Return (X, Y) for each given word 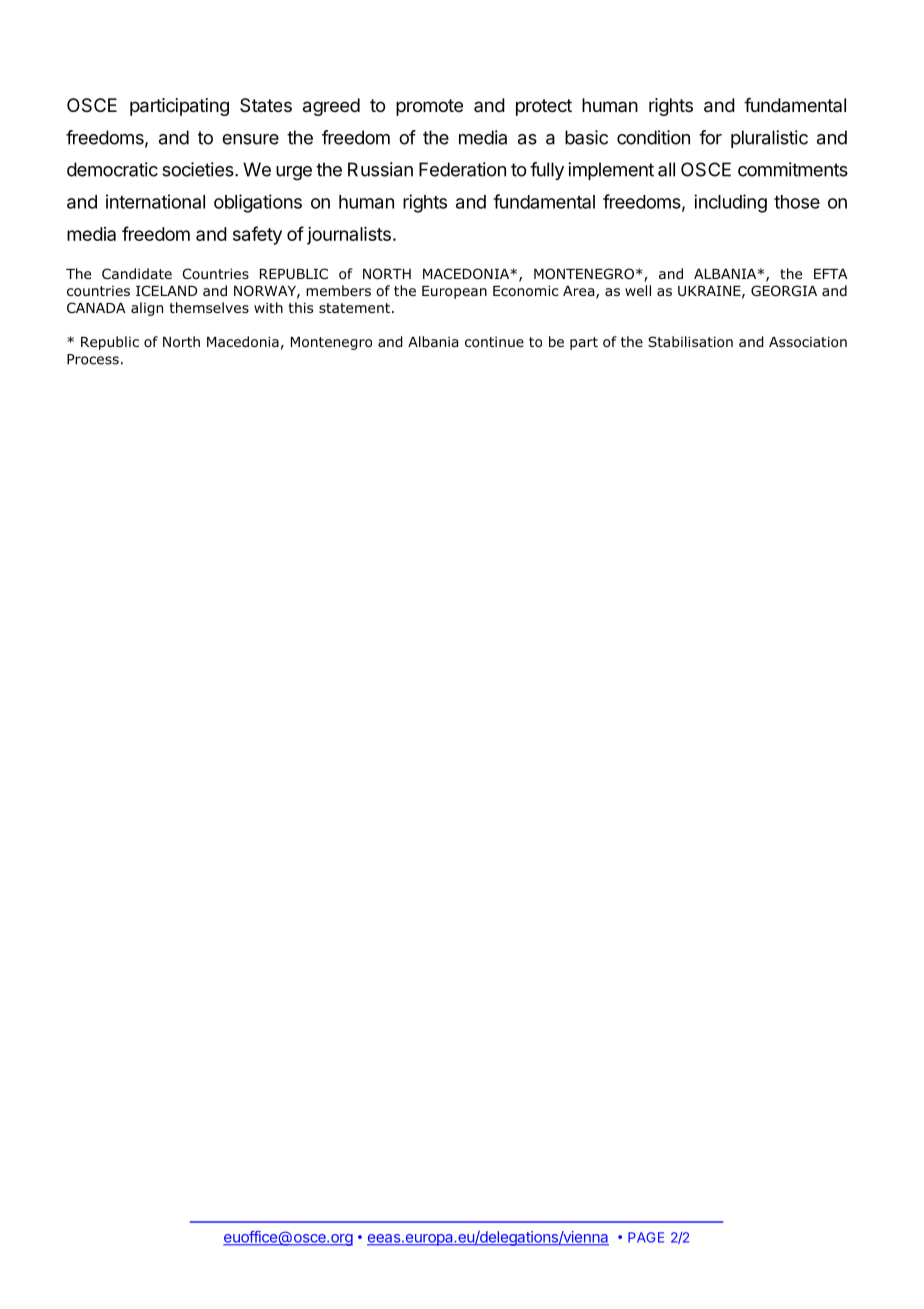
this (300, 307)
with (268, 307)
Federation (462, 169)
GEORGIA (784, 291)
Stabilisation (690, 342)
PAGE (646, 1237)
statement (354, 308)
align (147, 309)
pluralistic (769, 139)
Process (93, 359)
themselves (209, 307)
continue (494, 342)
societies (199, 169)
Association (808, 342)
